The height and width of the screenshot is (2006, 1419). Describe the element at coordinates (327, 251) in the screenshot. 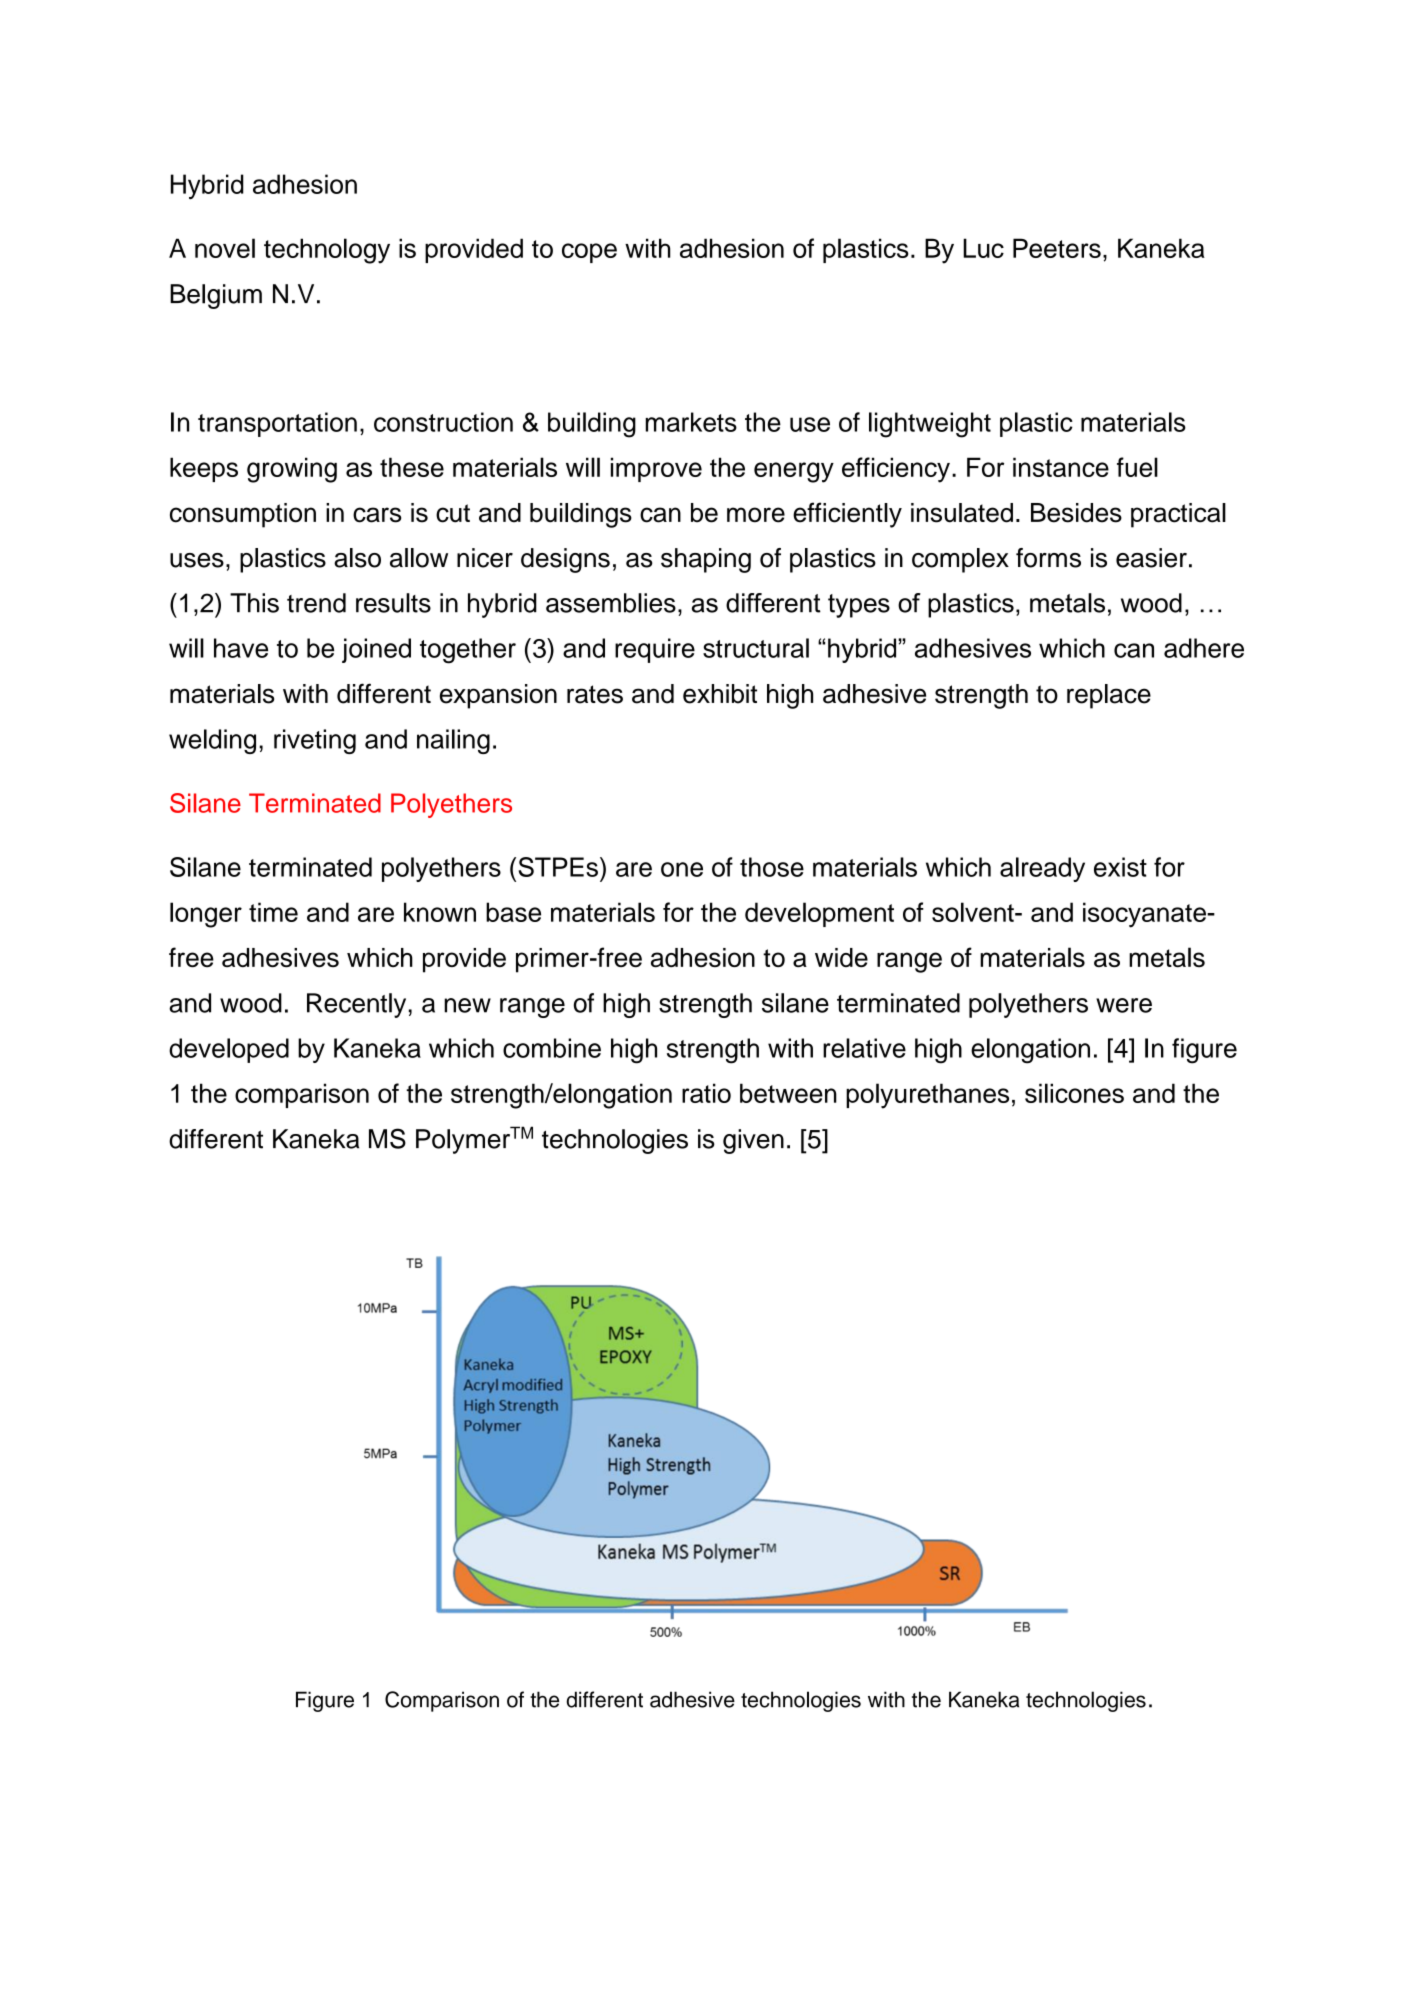

I see `technology` at that location.
